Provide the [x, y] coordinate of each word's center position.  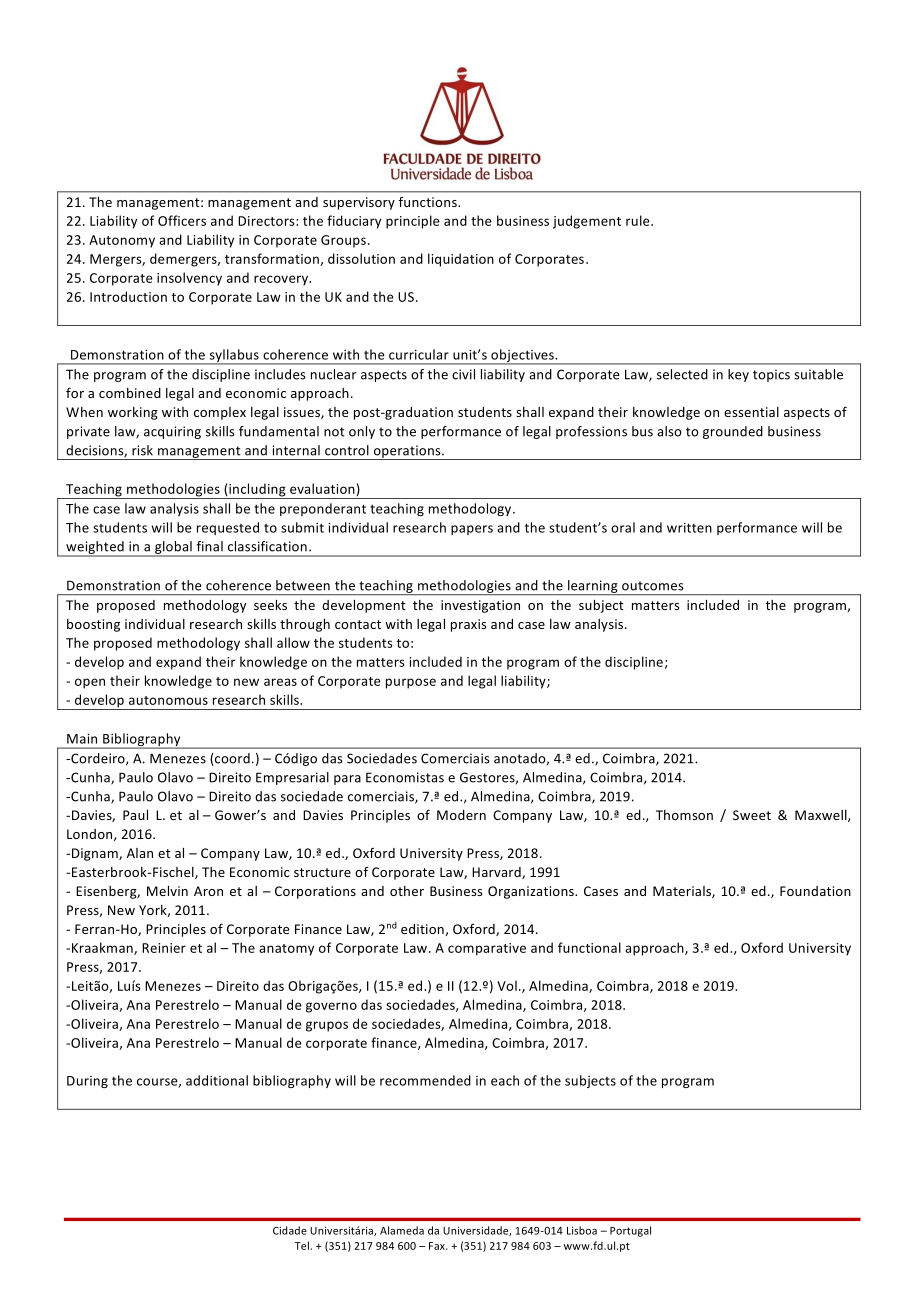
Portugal [630, 1231]
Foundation [815, 891]
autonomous [168, 700]
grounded [733, 432]
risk [142, 450]
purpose [411, 683]
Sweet [752, 815]
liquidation [461, 260]
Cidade [290, 1230]
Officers [182, 220]
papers [472, 530]
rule [639, 220]
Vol [507, 985]
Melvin [167, 891]
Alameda [402, 1230]
